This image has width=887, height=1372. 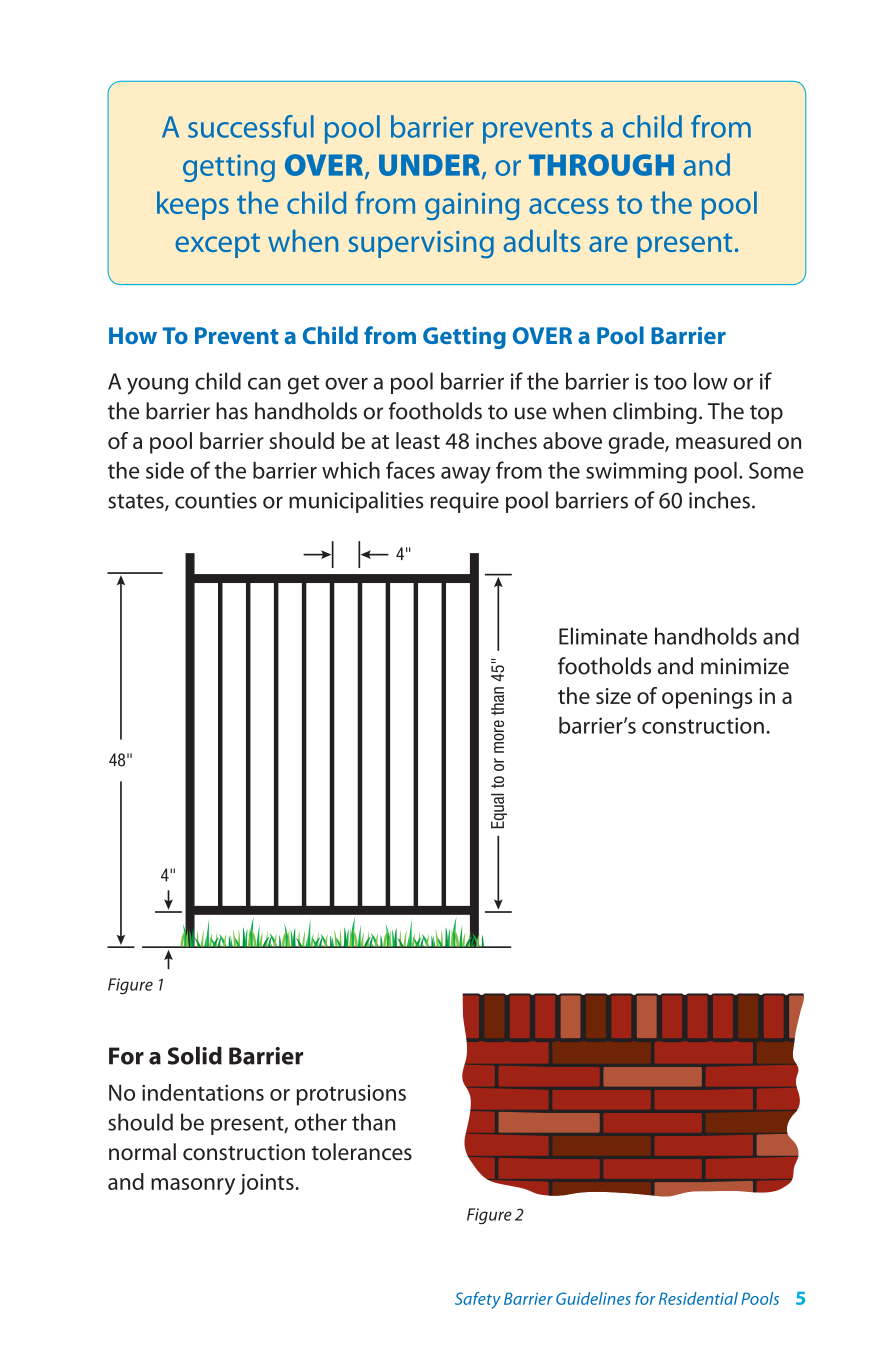 What do you see at coordinates (431, 166) in the image?
I see `UNDER` at bounding box center [431, 166].
